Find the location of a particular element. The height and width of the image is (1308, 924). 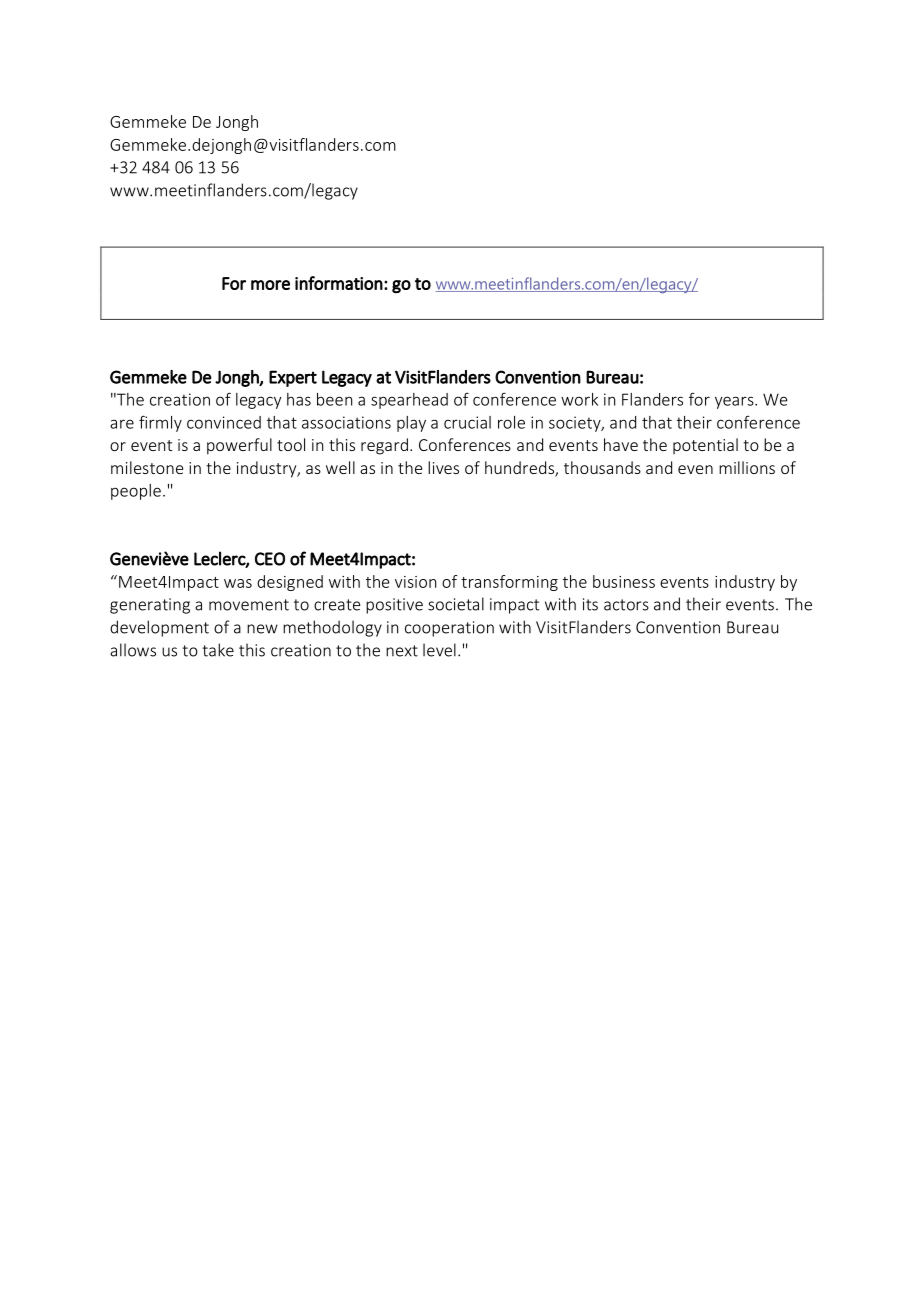

take is located at coordinates (218, 650).
